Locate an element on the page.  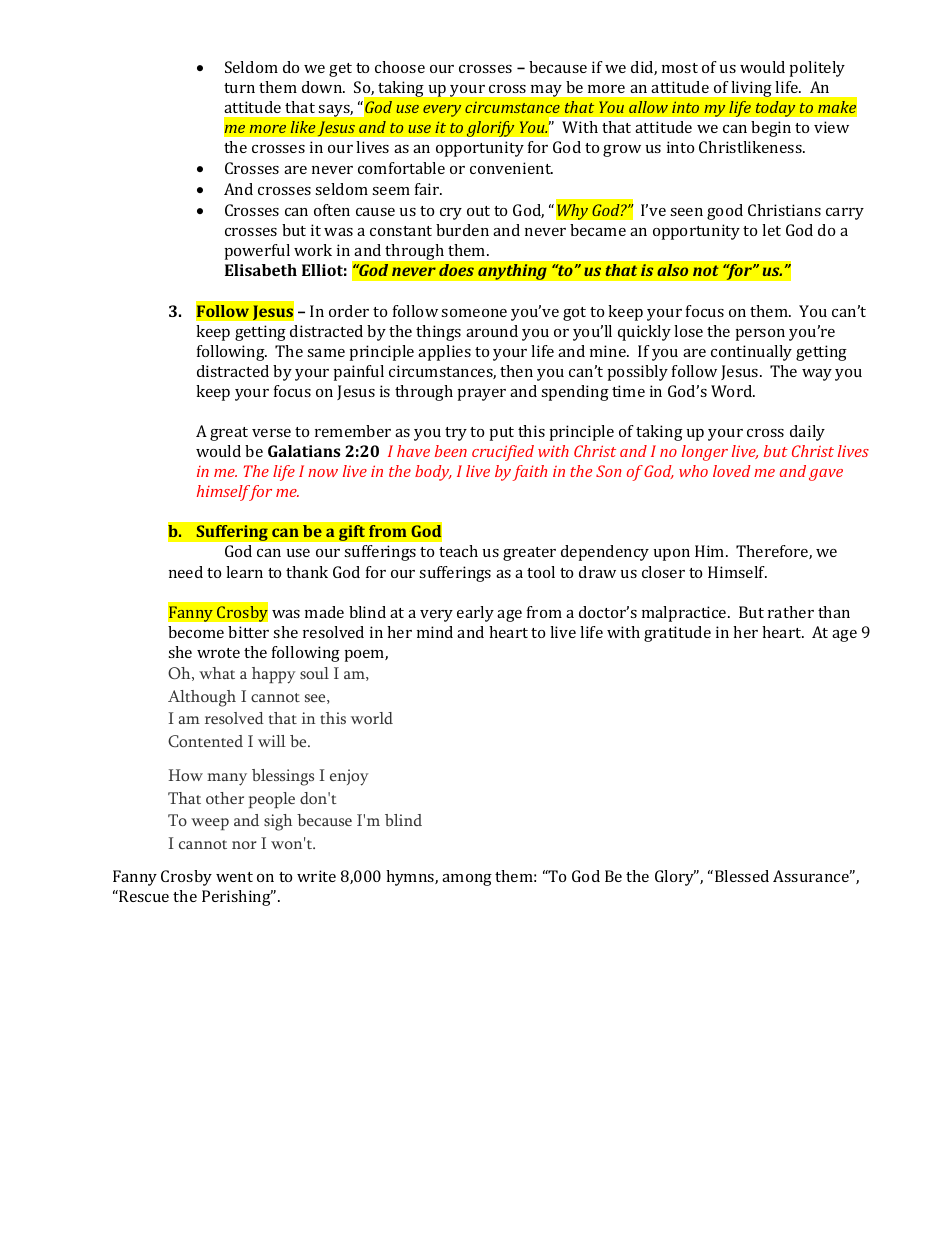
teach is located at coordinates (458, 551).
